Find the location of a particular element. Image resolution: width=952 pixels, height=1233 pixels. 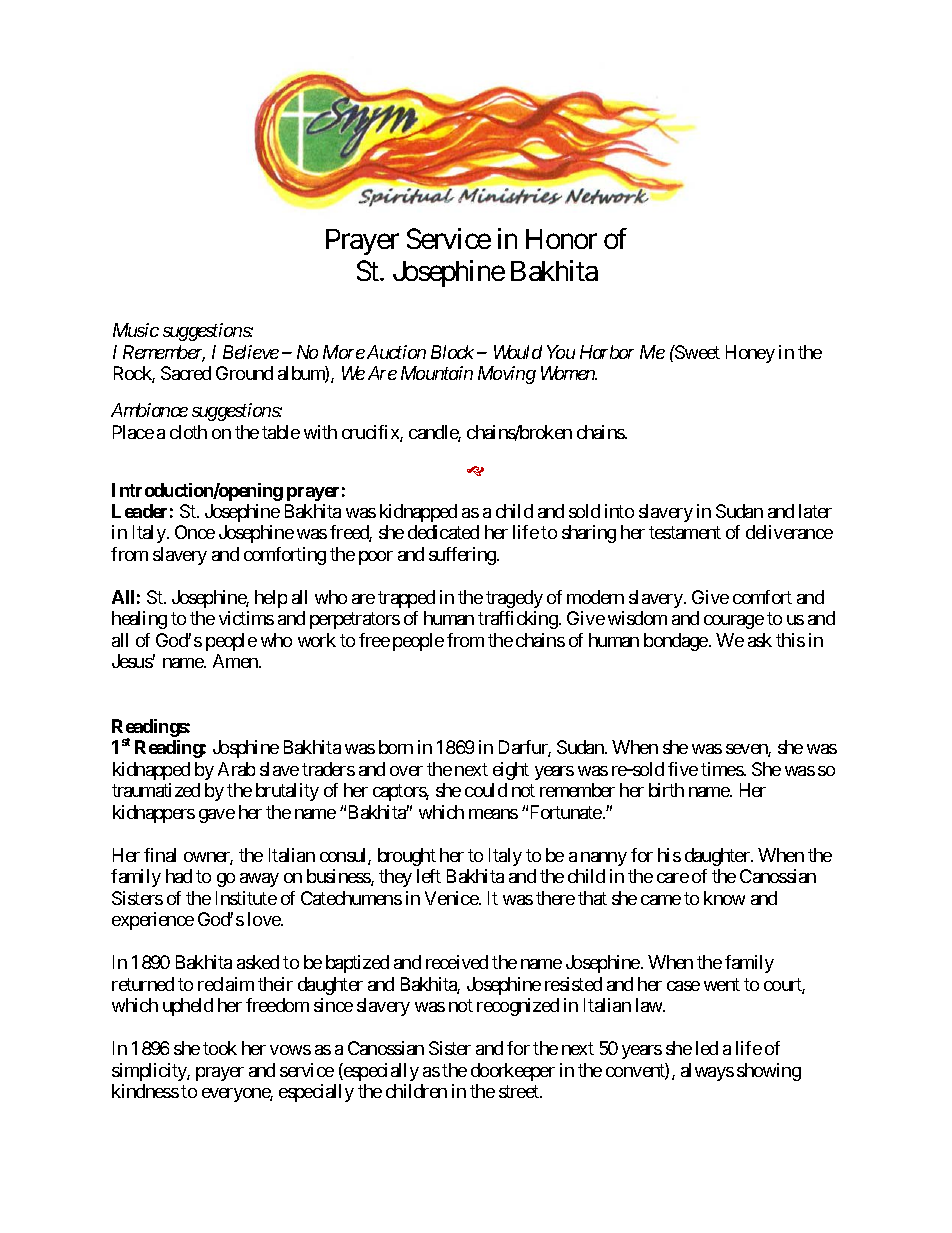

dedicated is located at coordinates (443, 532).
